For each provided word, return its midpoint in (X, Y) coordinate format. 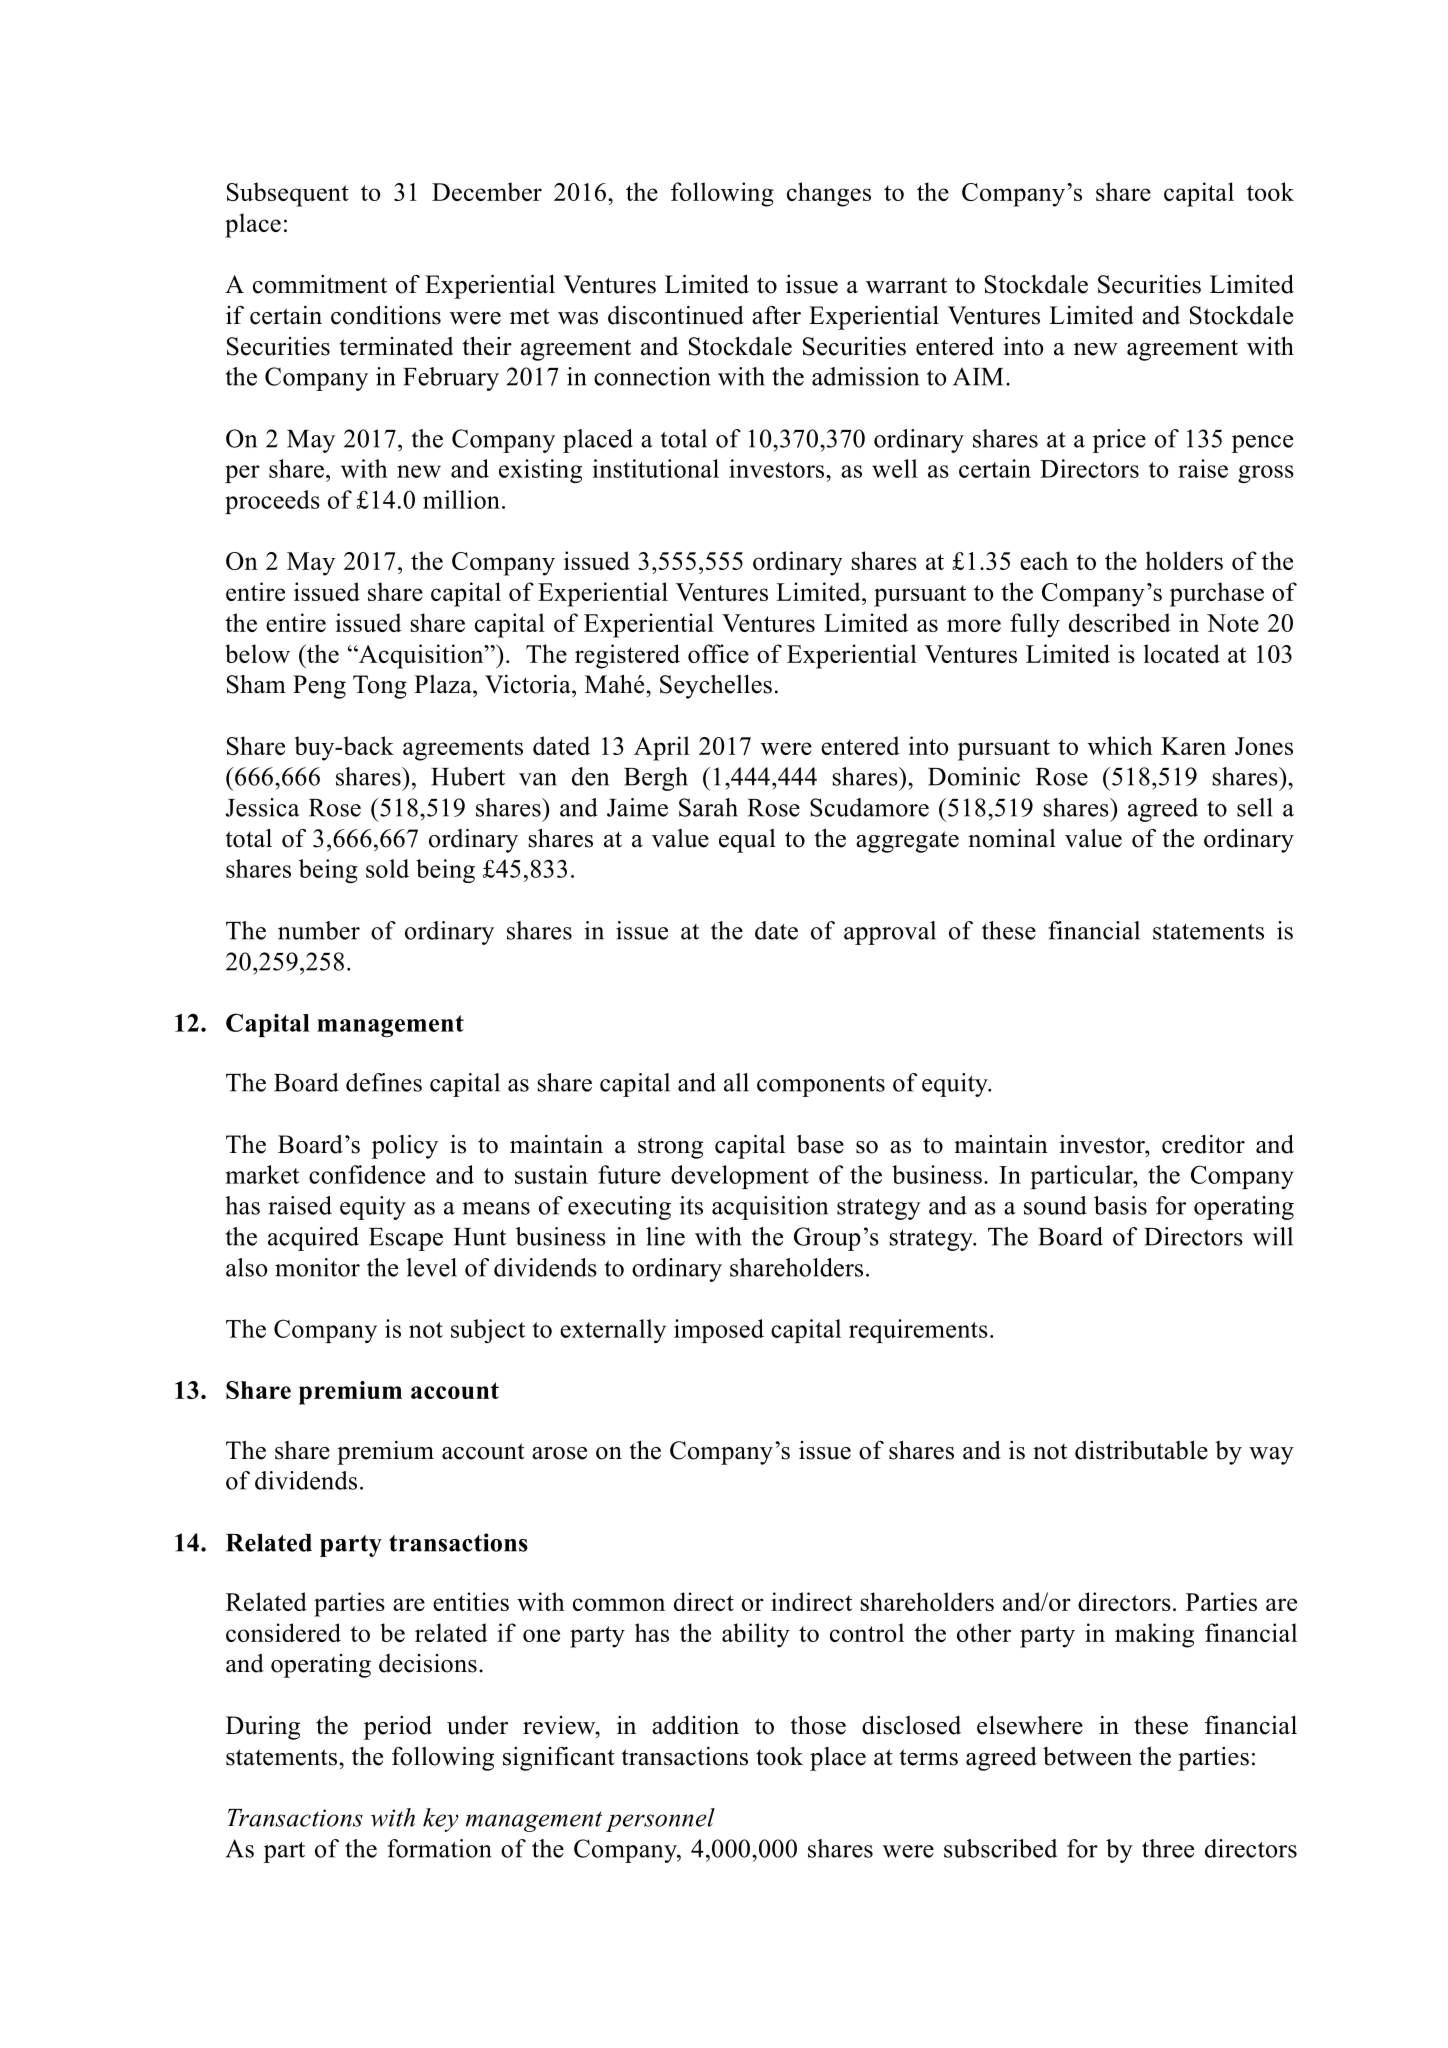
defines (384, 1082)
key (441, 1820)
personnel (660, 1820)
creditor (1203, 1144)
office (718, 653)
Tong (380, 687)
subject (488, 1331)
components (821, 1086)
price (1119, 441)
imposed (719, 1331)
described (1120, 622)
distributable (1141, 1450)
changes (829, 194)
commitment (320, 284)
